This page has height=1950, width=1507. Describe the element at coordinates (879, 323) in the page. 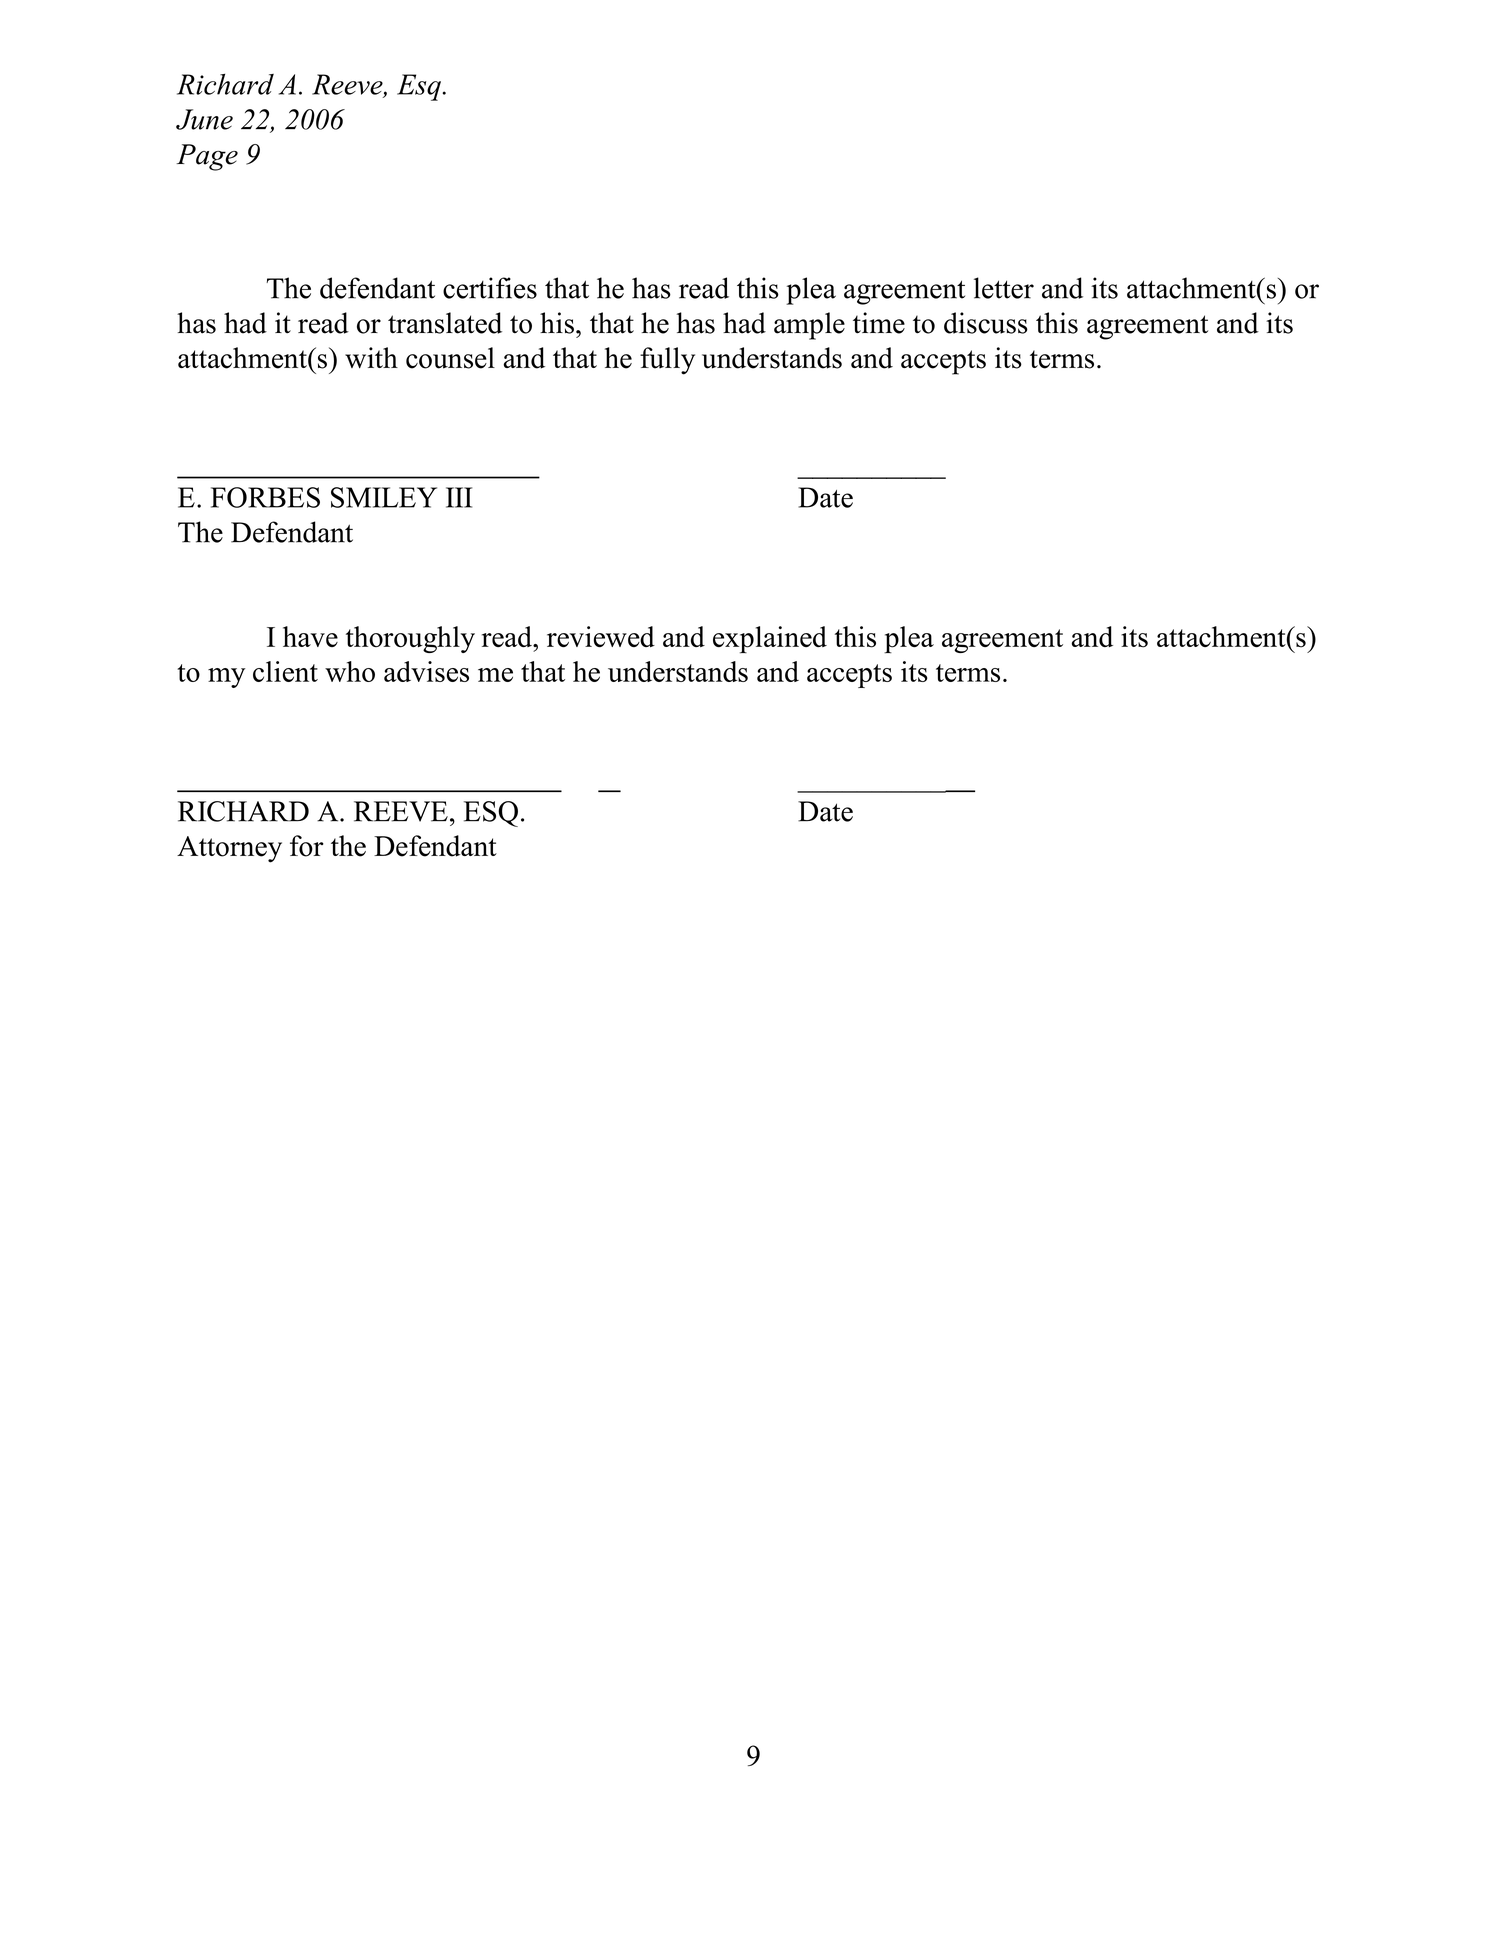

I see `time` at that location.
